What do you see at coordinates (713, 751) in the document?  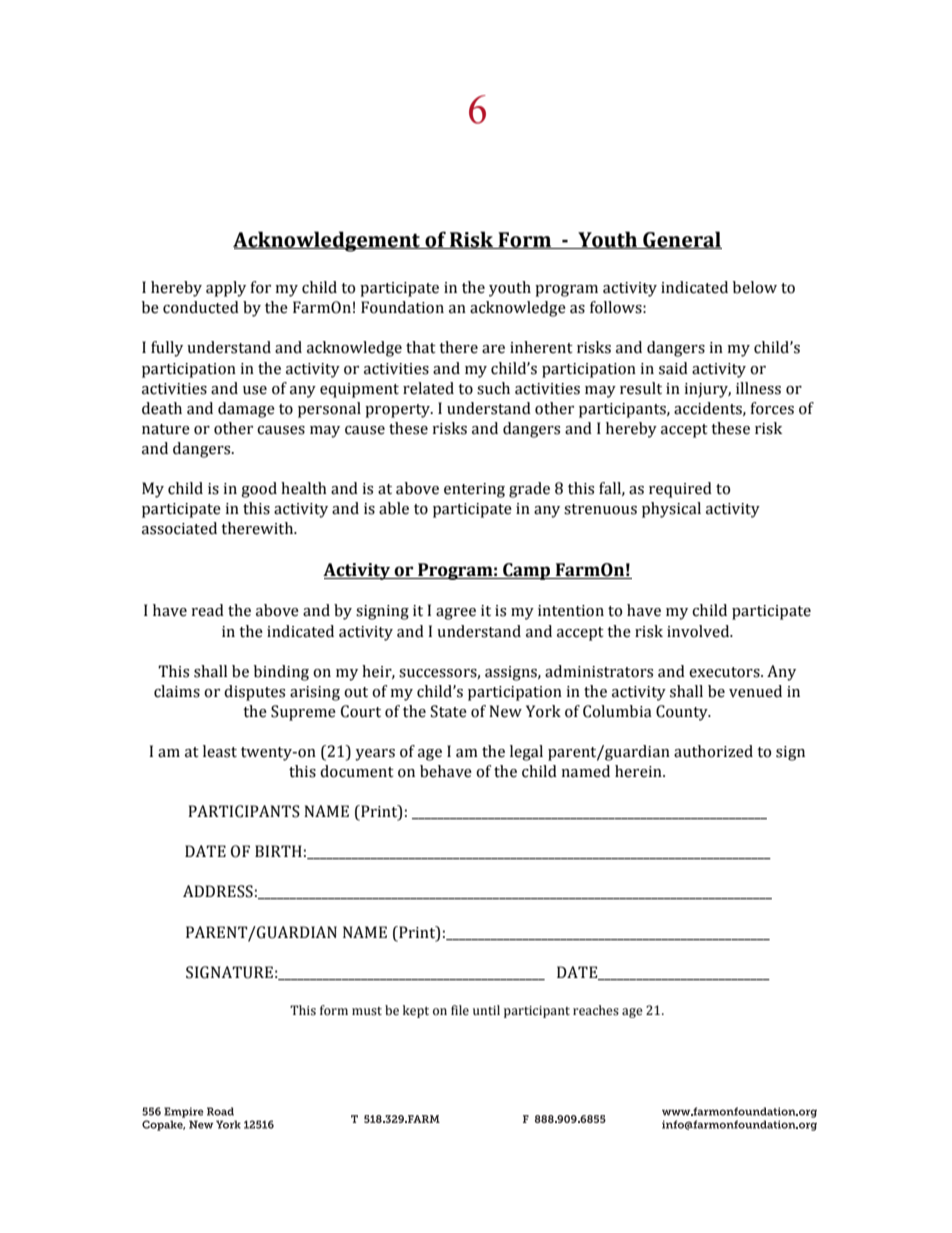 I see `authorized` at bounding box center [713, 751].
